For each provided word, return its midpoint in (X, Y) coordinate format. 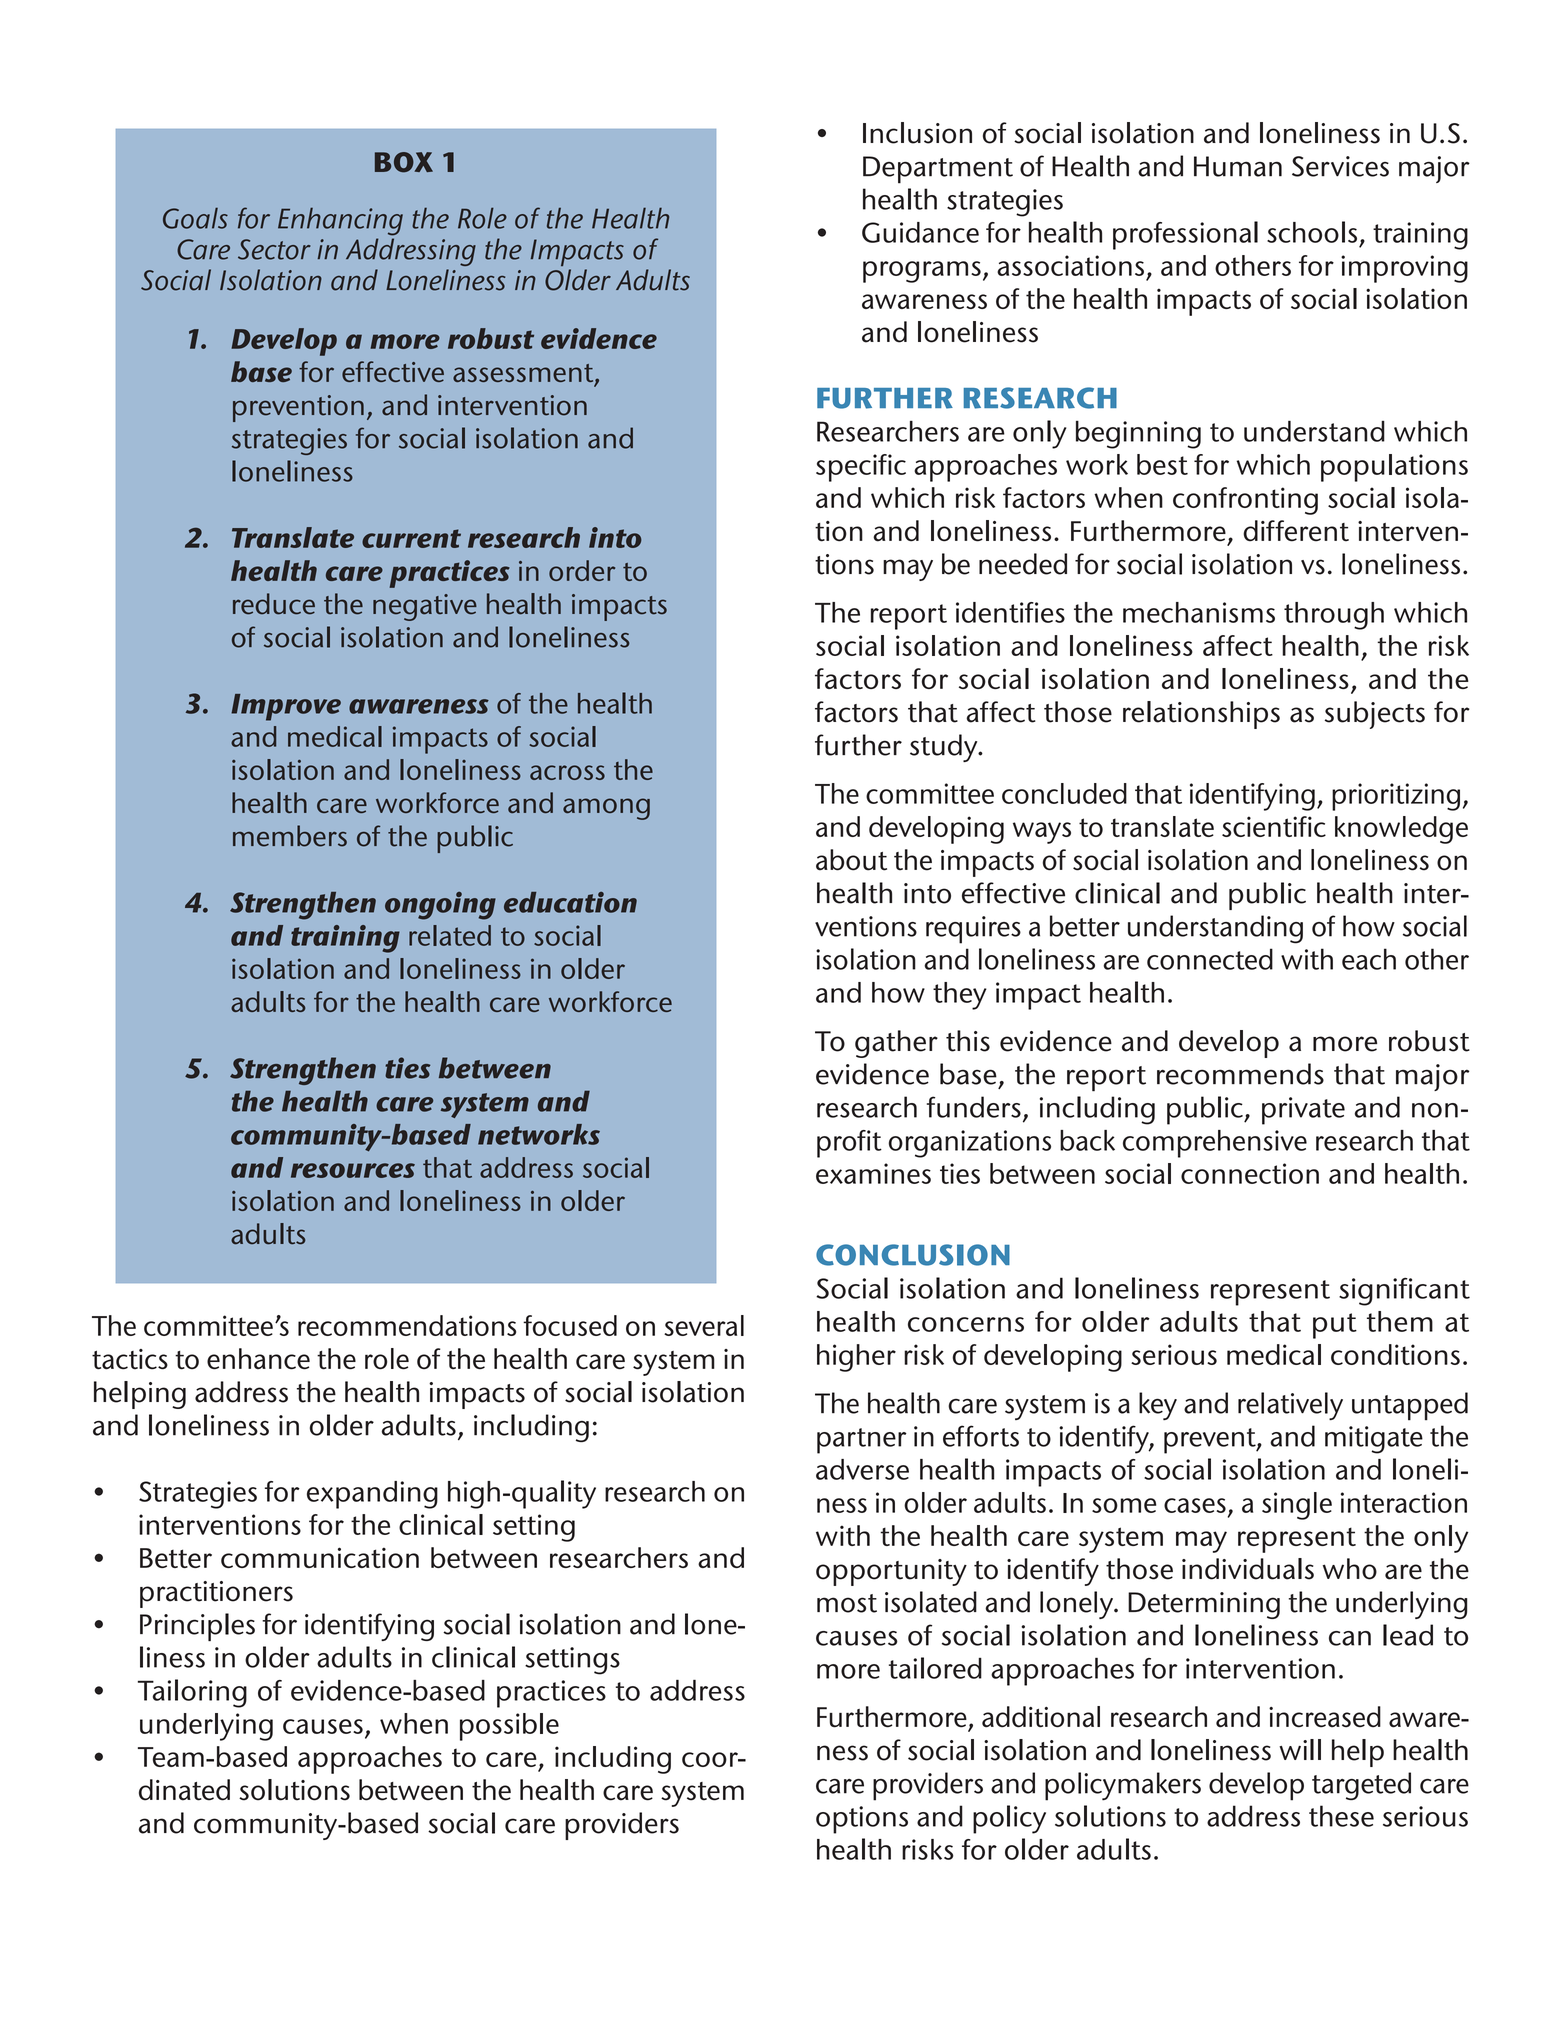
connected (1210, 959)
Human (1238, 166)
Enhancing (340, 221)
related (450, 935)
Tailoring (192, 1693)
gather (896, 1044)
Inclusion (917, 133)
